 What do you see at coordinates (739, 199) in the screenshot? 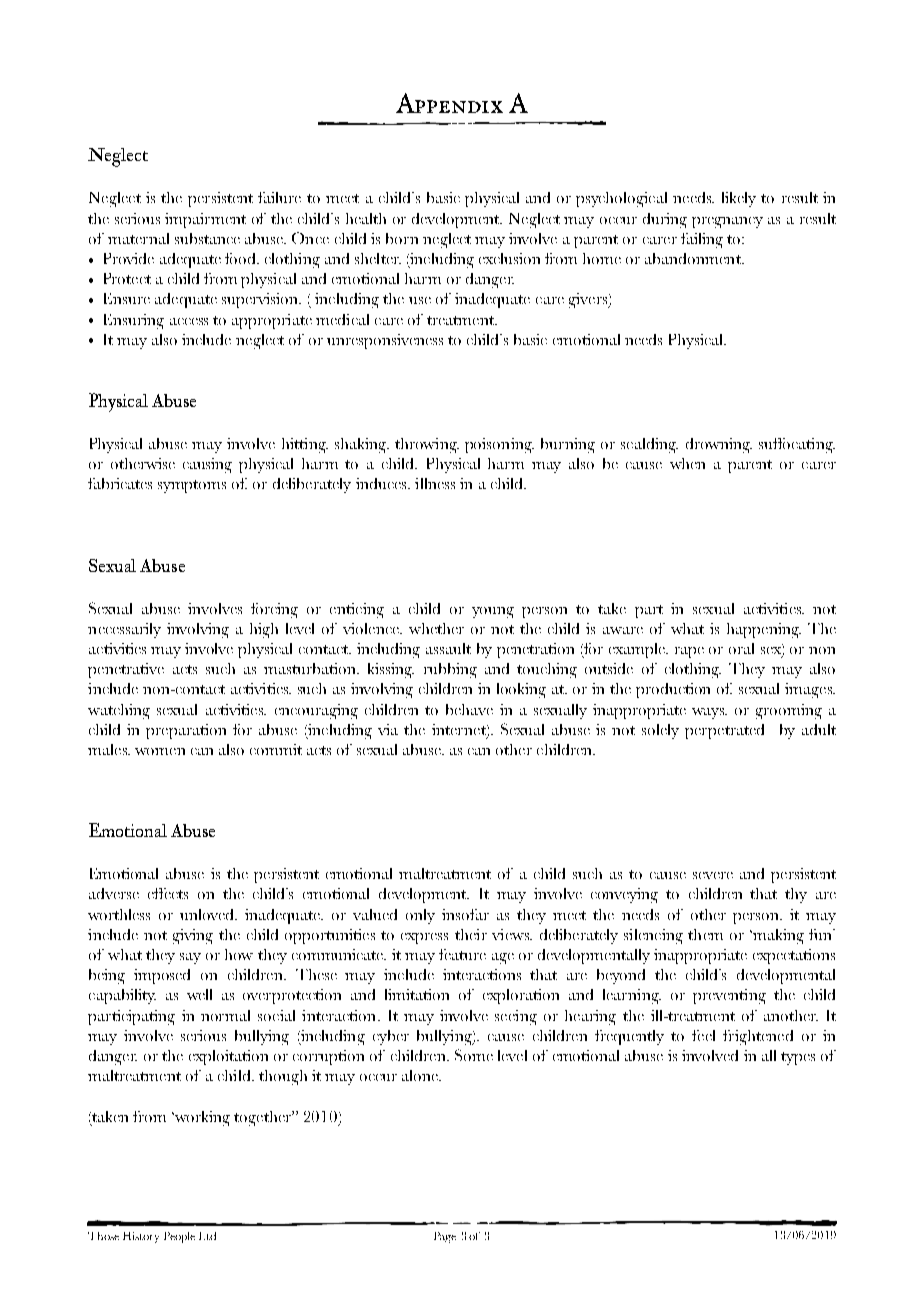
I see `likely` at bounding box center [739, 199].
